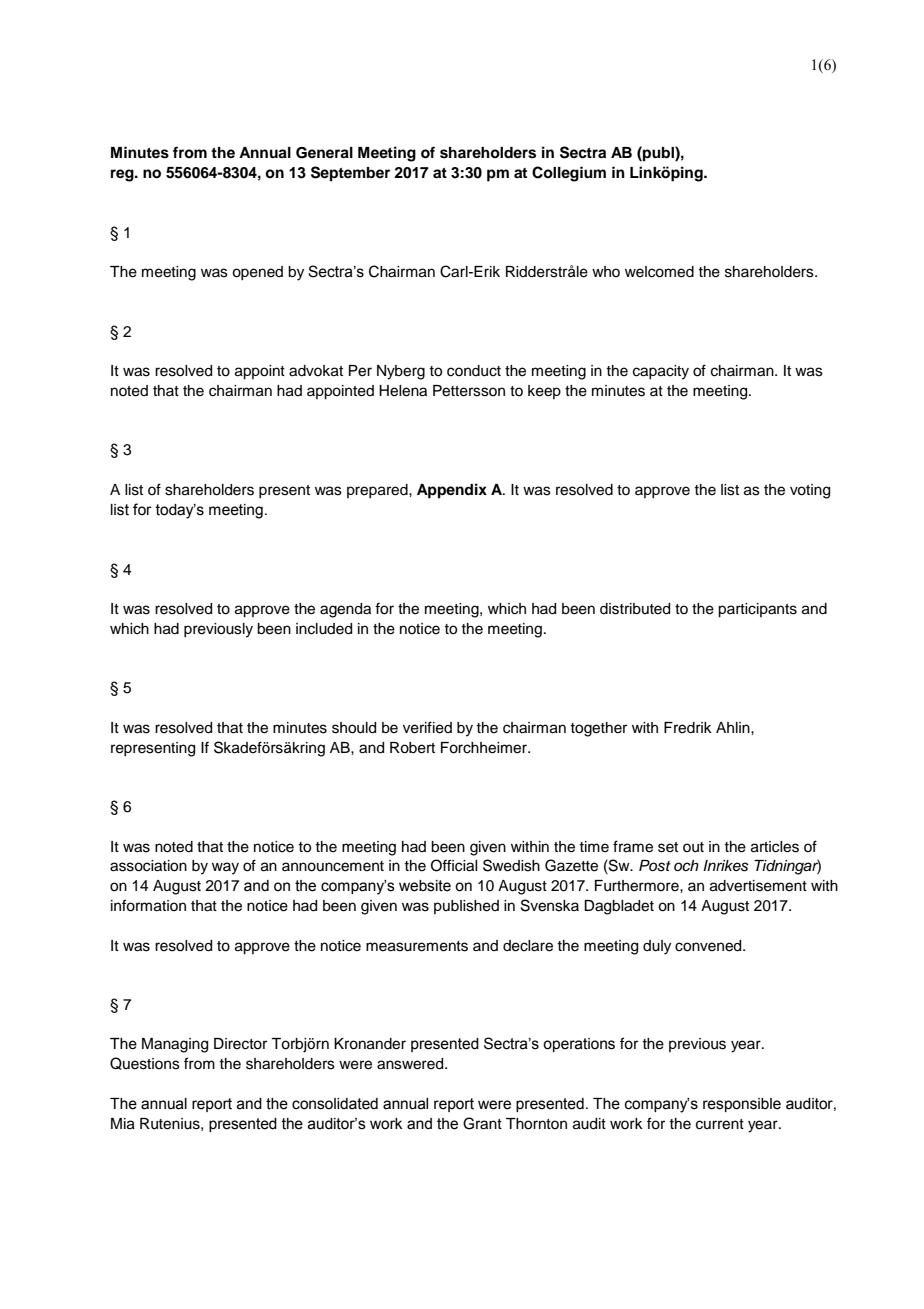 This screenshot has width=924, height=1309. I want to click on participants, so click(757, 610).
